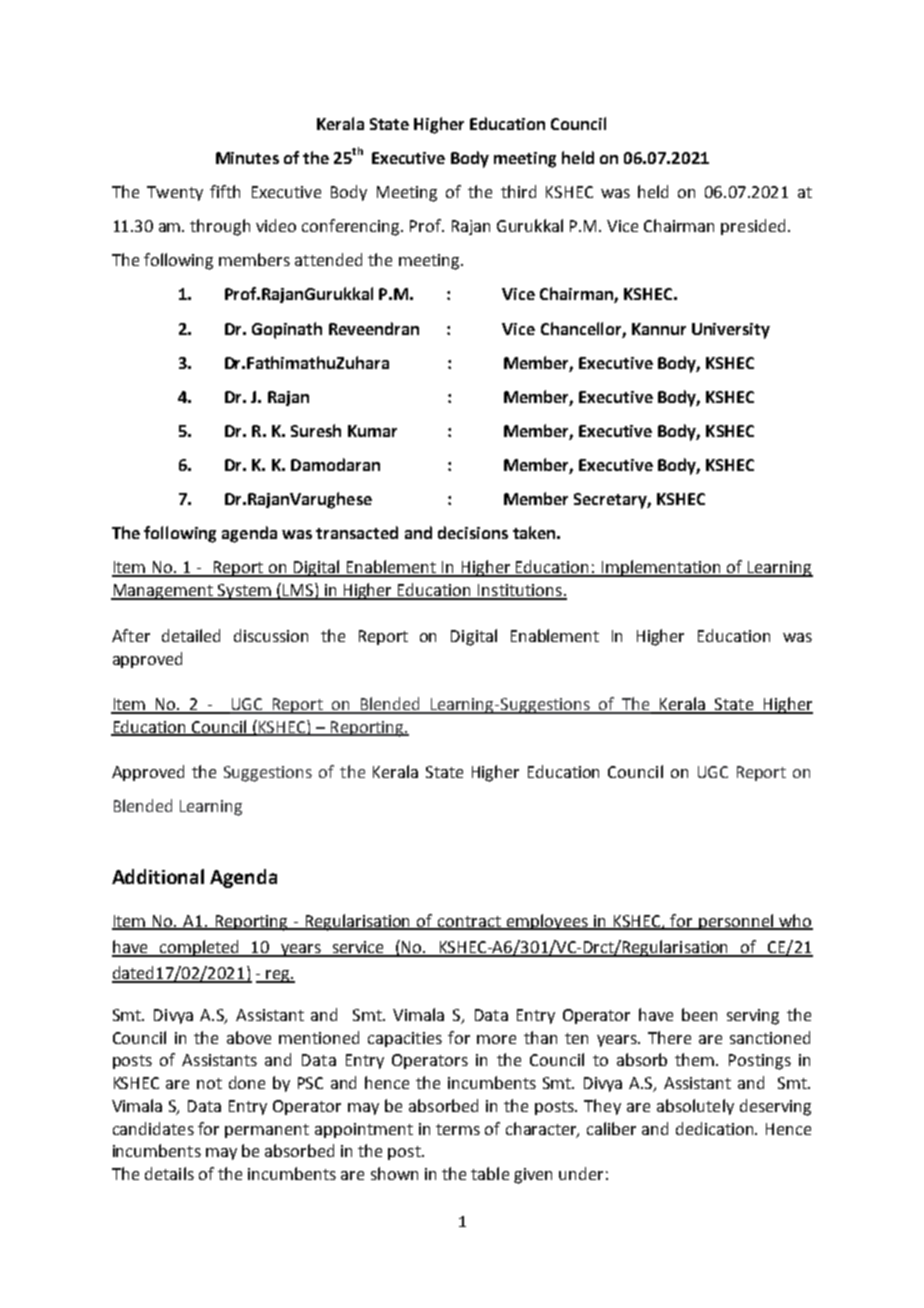 The height and width of the document is (1308, 924). Describe the element at coordinates (245, 592) in the document. I see `System` at that location.
